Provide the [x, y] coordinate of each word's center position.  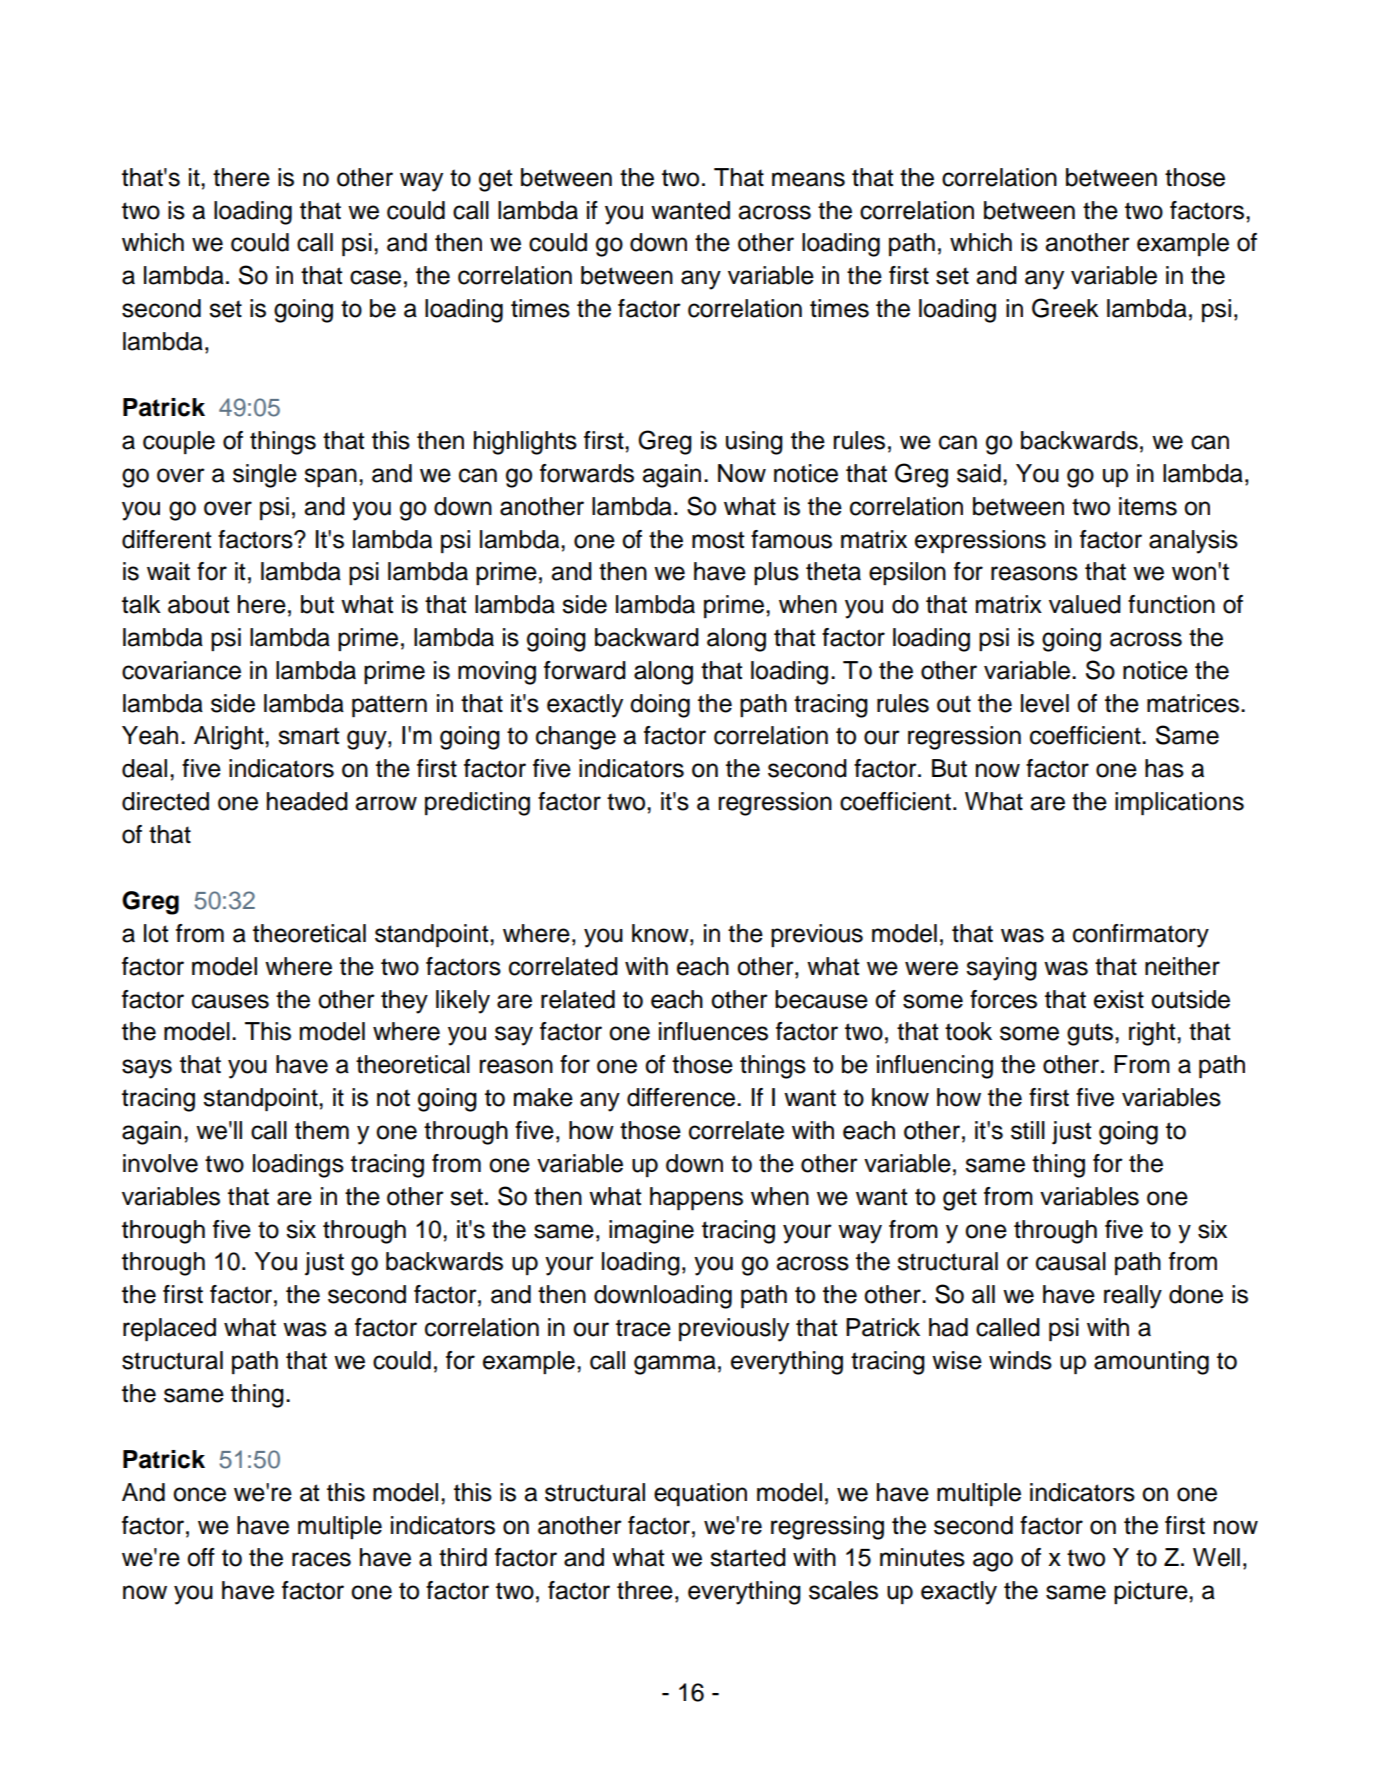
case [375, 277]
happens [696, 1198]
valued [1085, 604]
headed [307, 801]
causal [1071, 1261]
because [821, 999]
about [198, 604]
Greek [1065, 308]
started [748, 1557]
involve [160, 1163]
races [321, 1559]
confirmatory [1141, 936]
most [718, 540]
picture [1152, 1592]
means [808, 179]
